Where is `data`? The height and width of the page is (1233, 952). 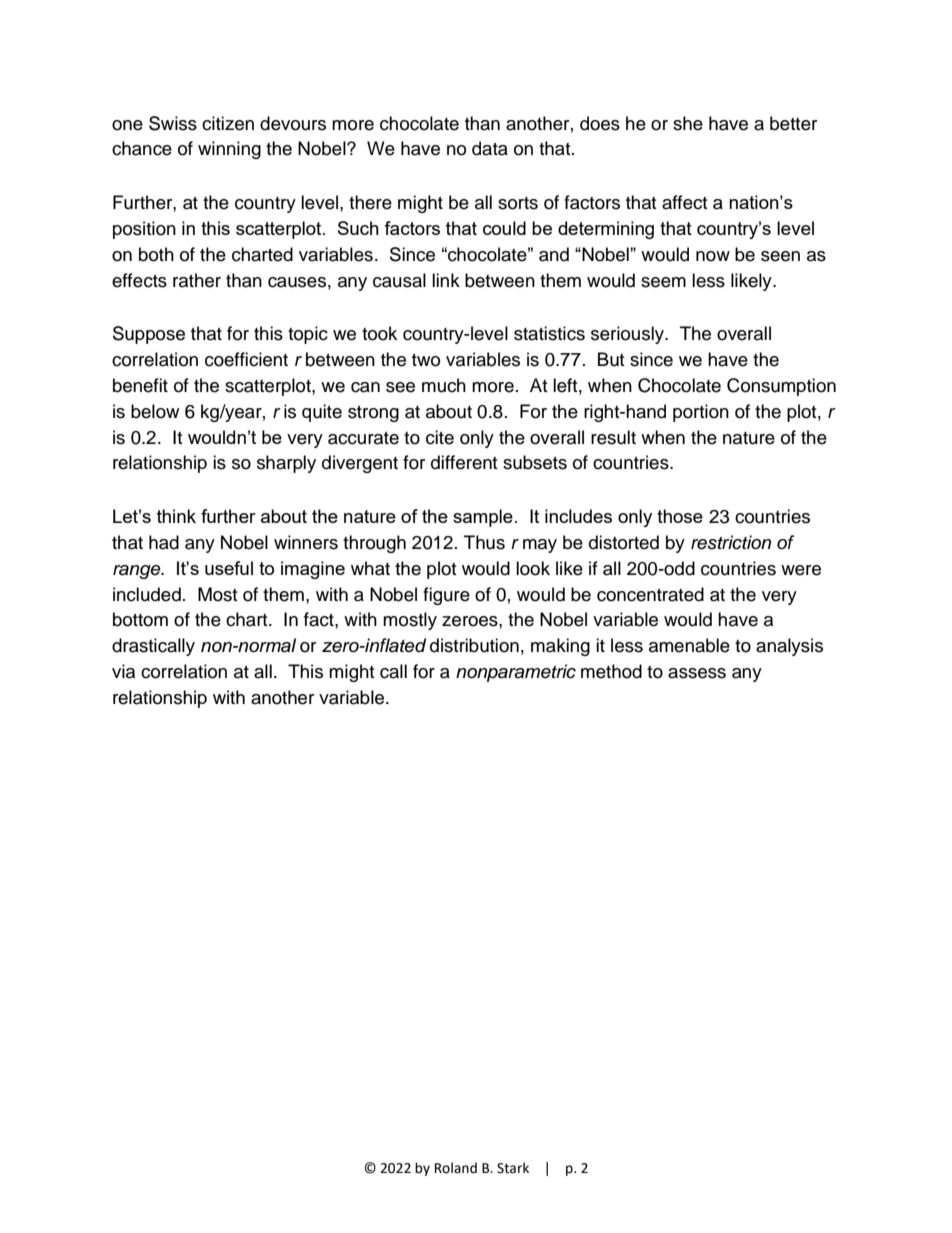 data is located at coordinates (490, 148).
